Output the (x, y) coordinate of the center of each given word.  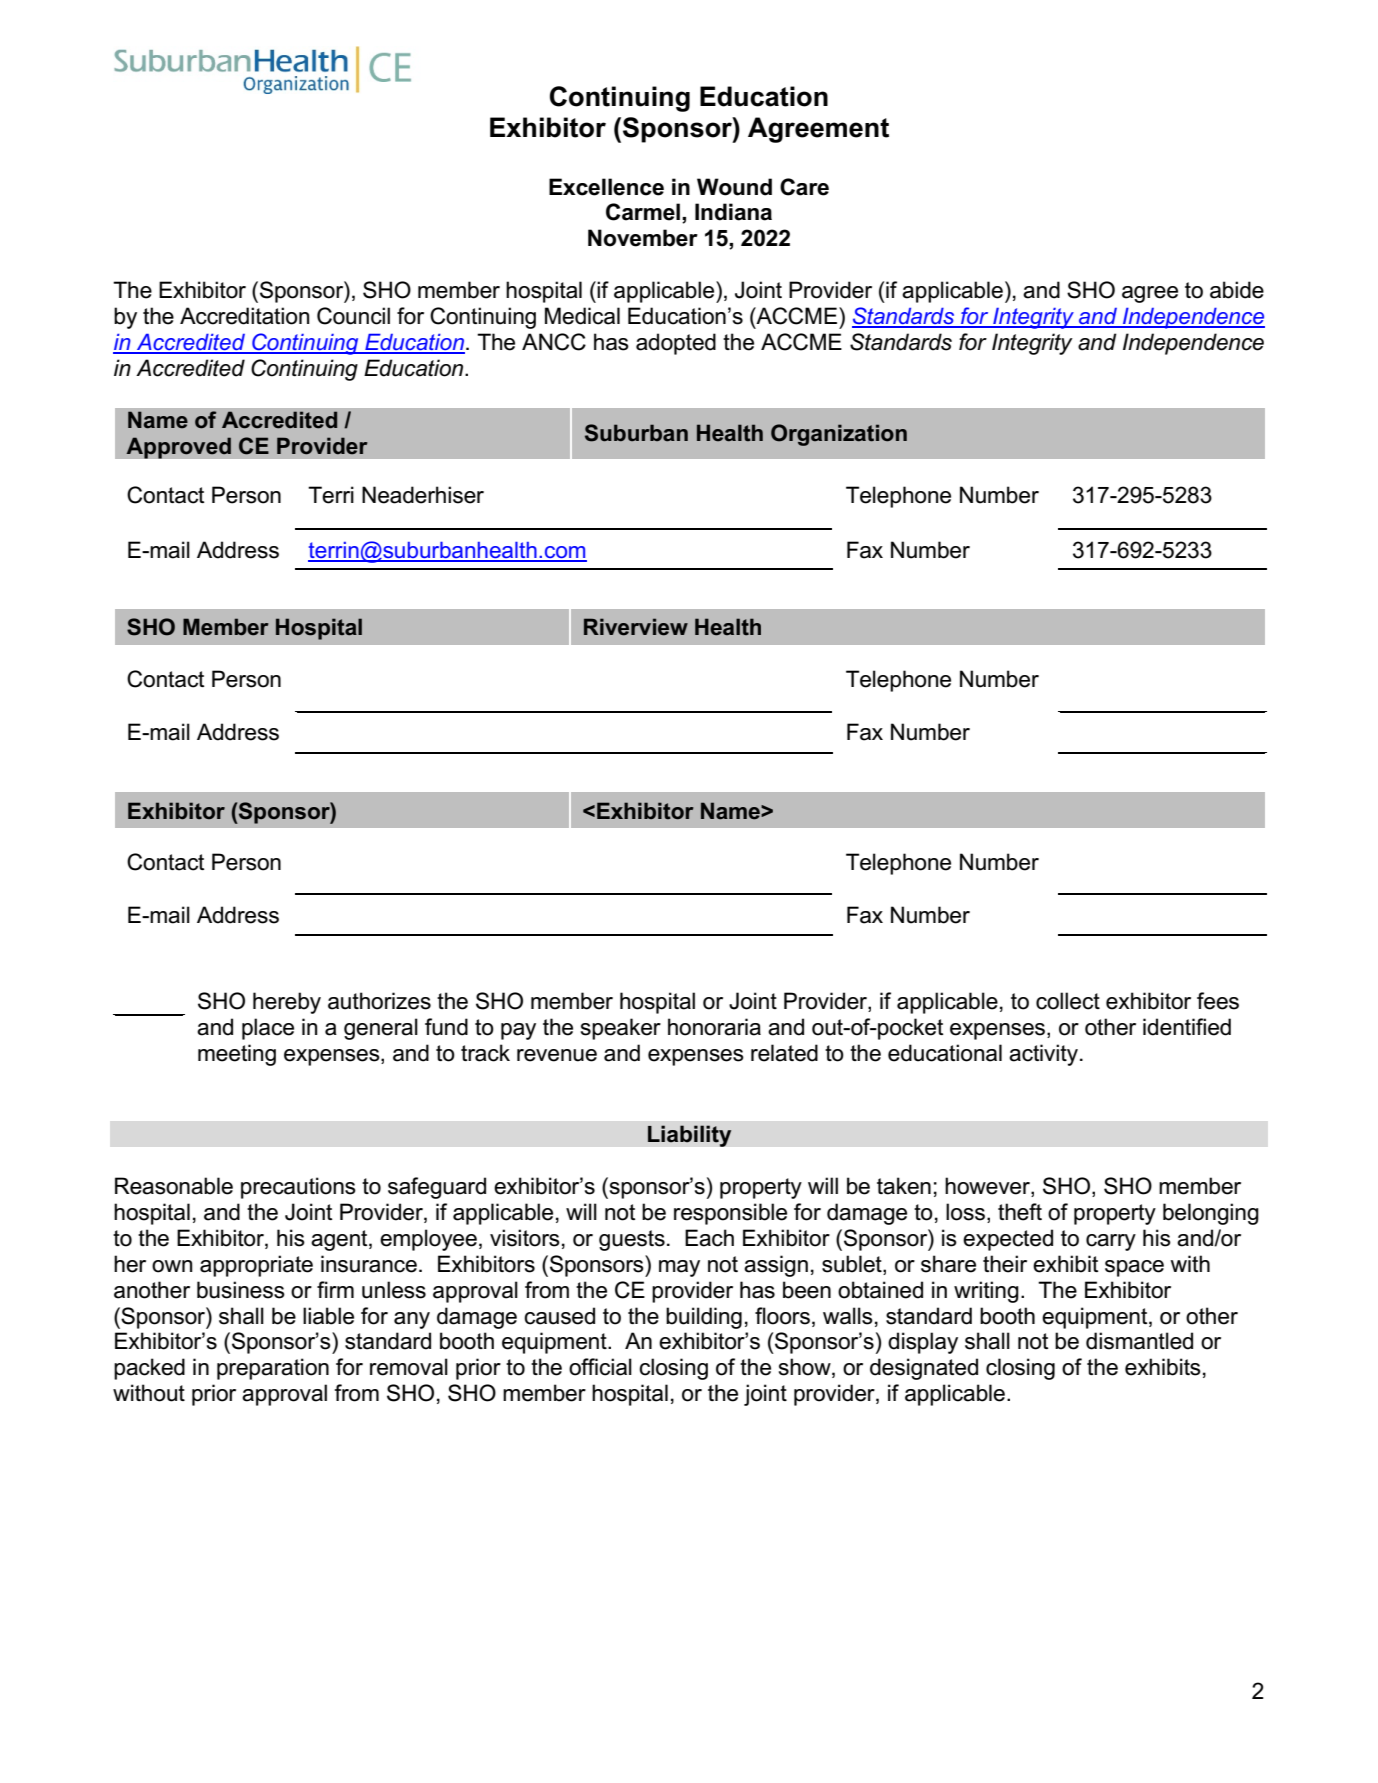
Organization (839, 435)
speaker (621, 1029)
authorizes (379, 1001)
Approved (178, 448)
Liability (690, 1136)
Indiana (733, 212)
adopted (676, 344)
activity (1043, 1055)
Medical (582, 316)
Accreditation (244, 316)
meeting (237, 1055)
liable (328, 1316)
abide (1237, 290)
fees (1218, 1001)
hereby (287, 1003)
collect (1068, 1001)
